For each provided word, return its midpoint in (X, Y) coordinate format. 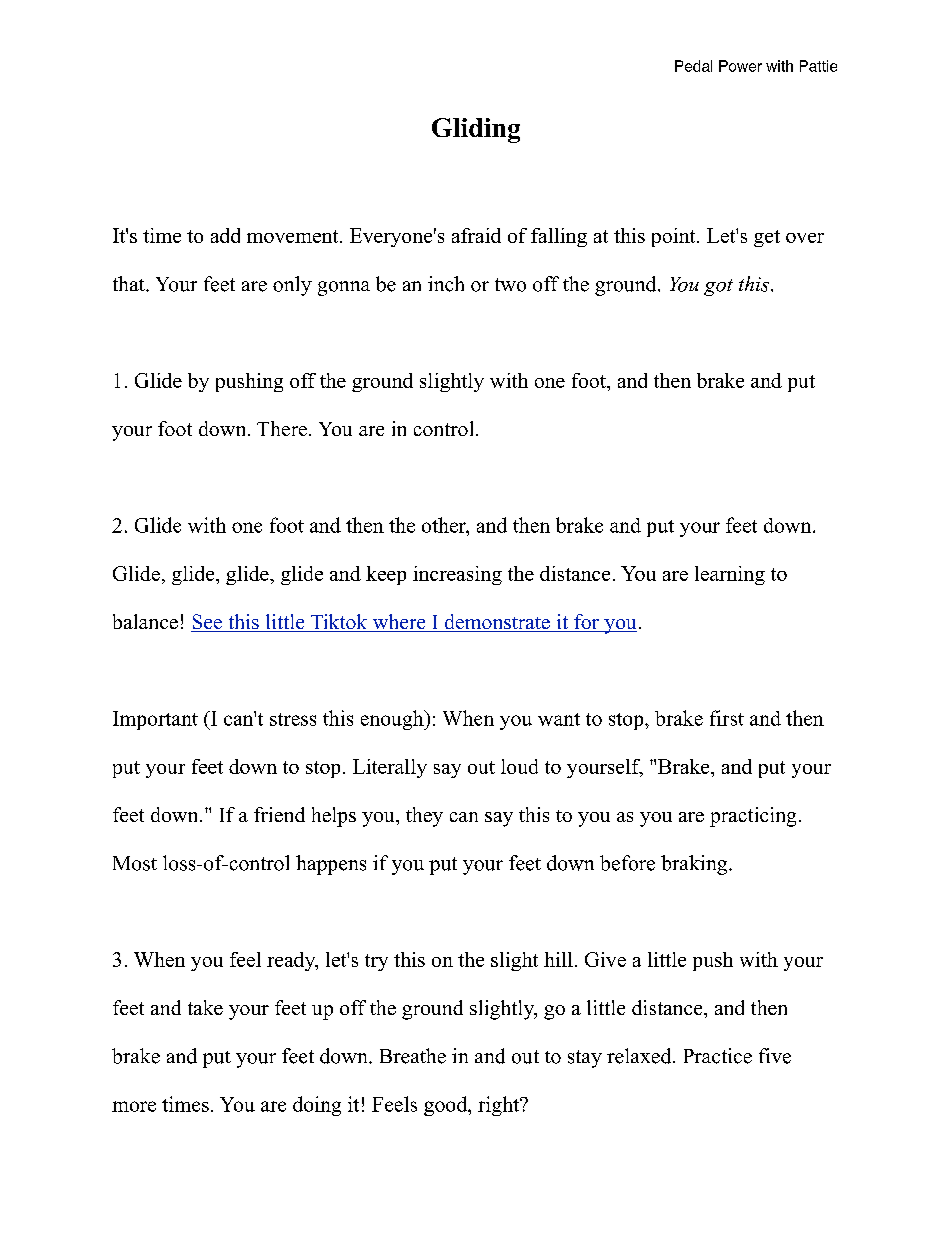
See (207, 623)
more (134, 1106)
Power (740, 66)
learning (730, 575)
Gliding (476, 130)
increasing (457, 575)
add (225, 235)
